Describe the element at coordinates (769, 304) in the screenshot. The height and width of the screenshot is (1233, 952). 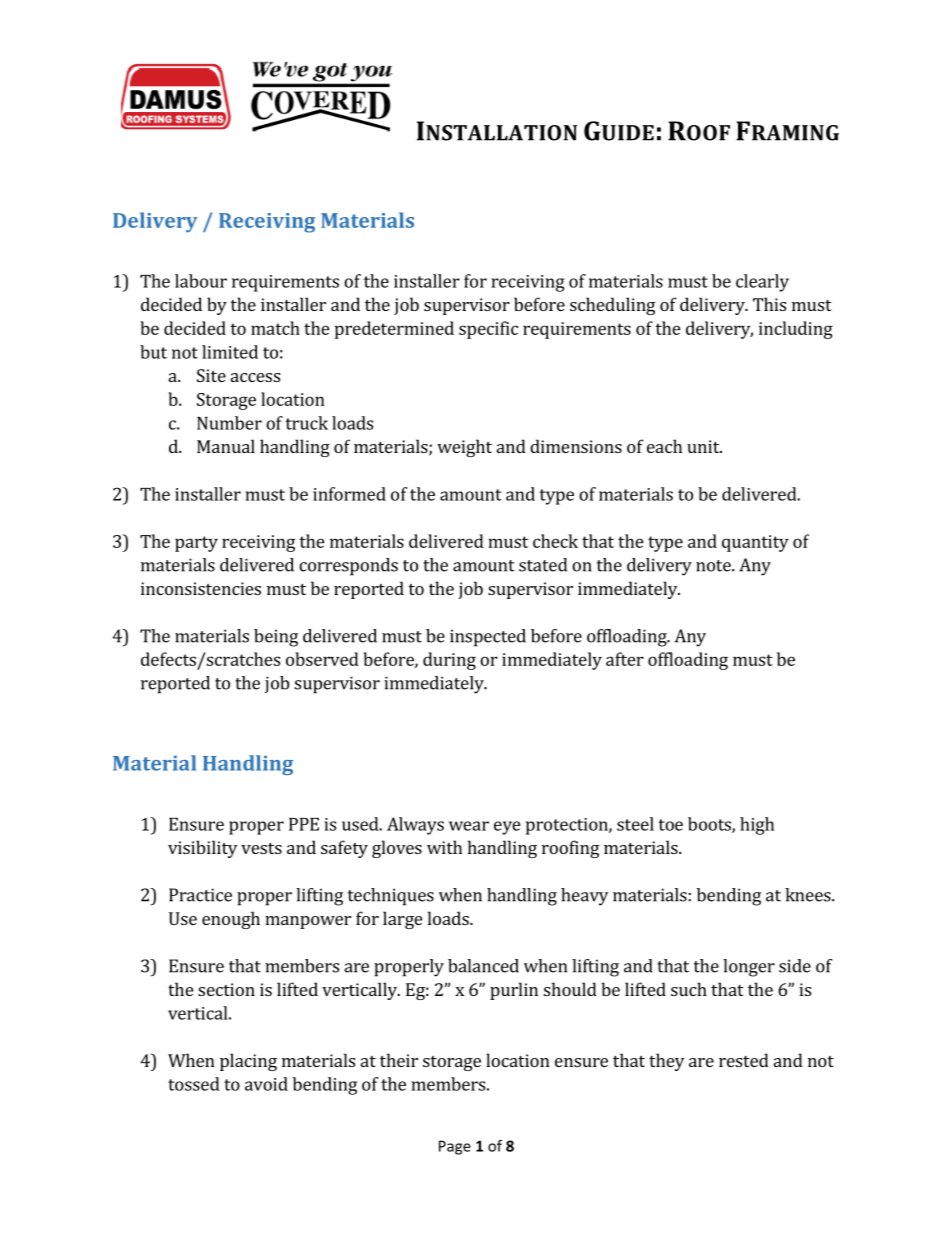
I see `This` at that location.
